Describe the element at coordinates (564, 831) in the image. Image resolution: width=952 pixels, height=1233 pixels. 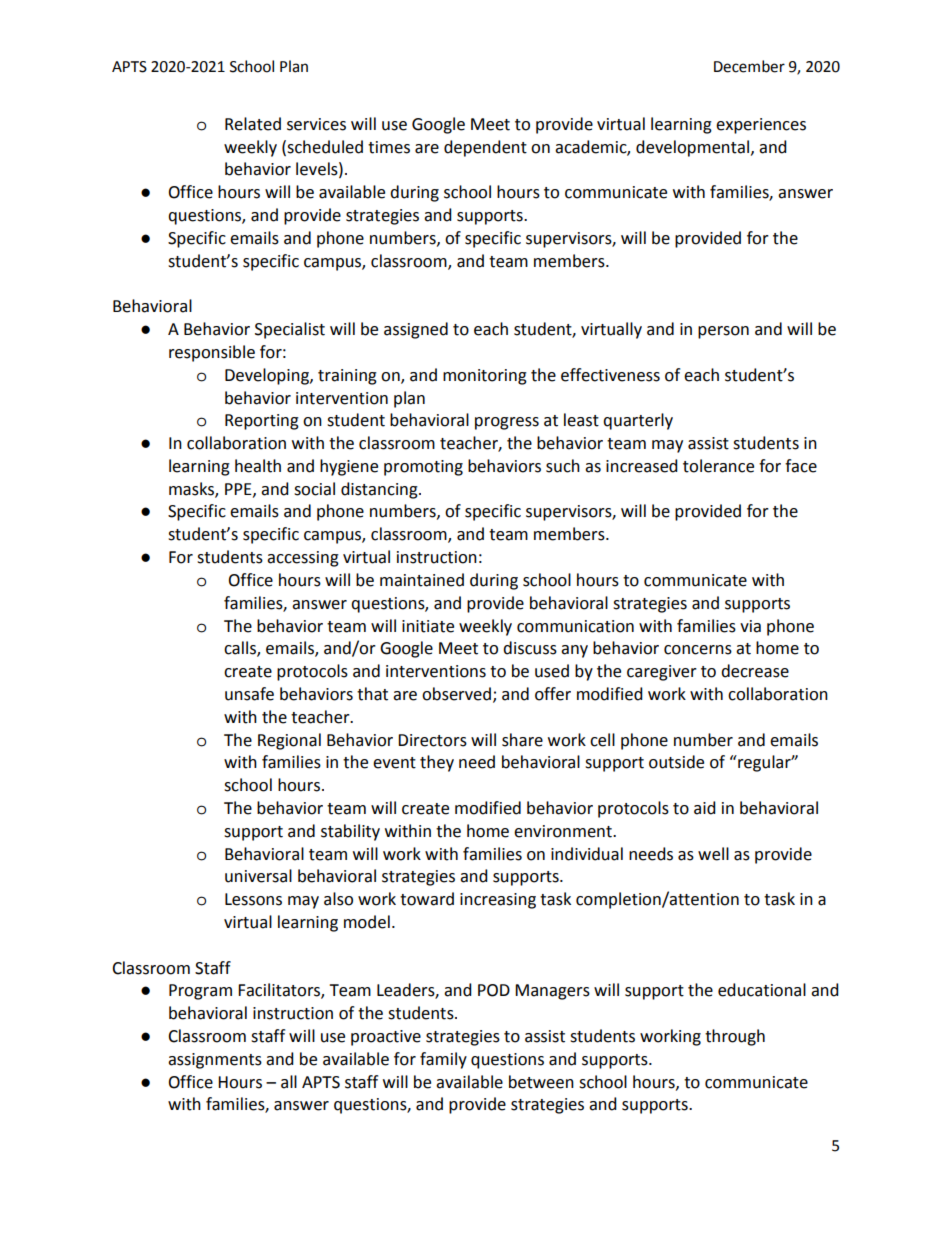
I see `environment` at that location.
